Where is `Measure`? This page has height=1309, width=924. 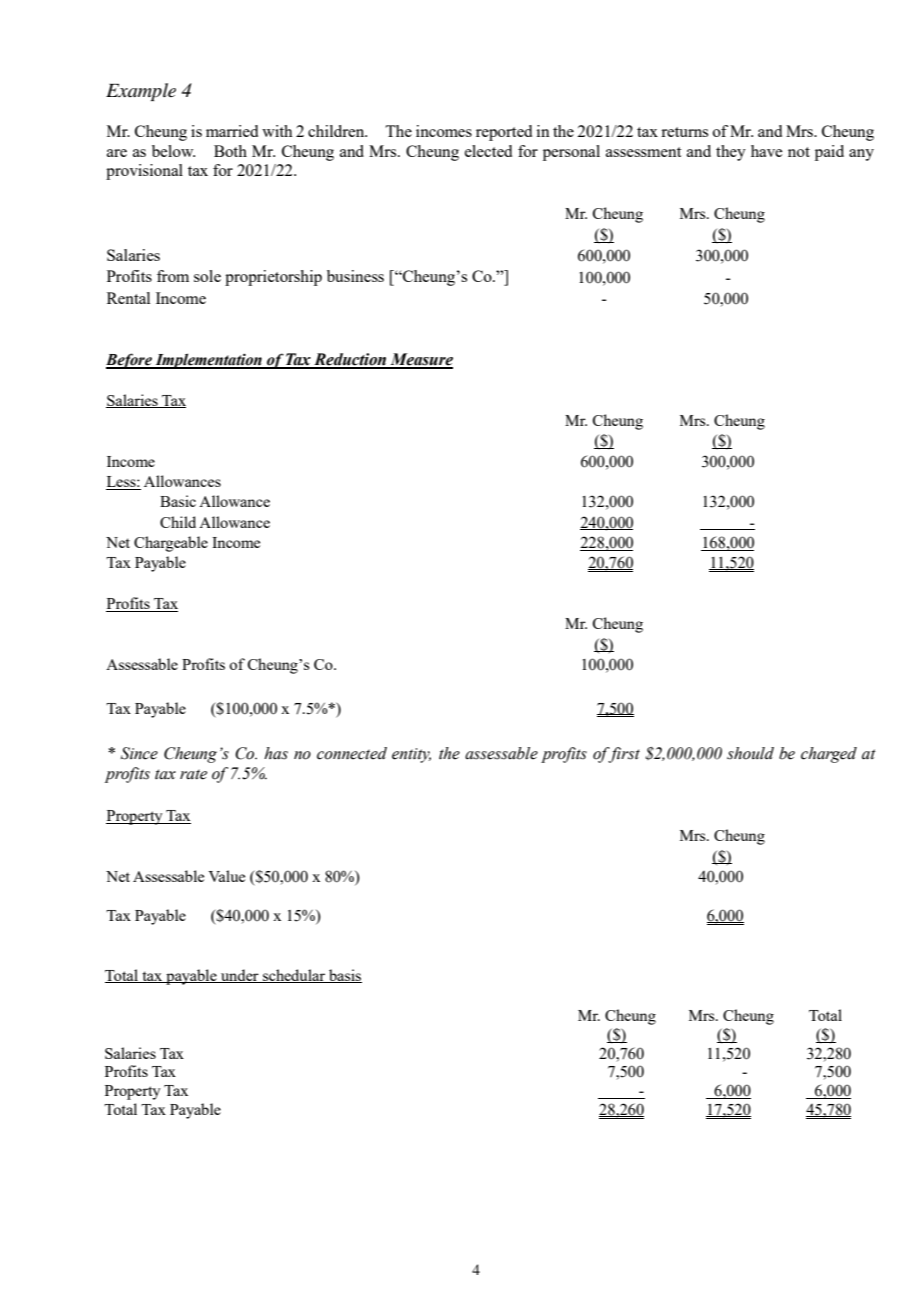 Measure is located at coordinates (420, 360).
